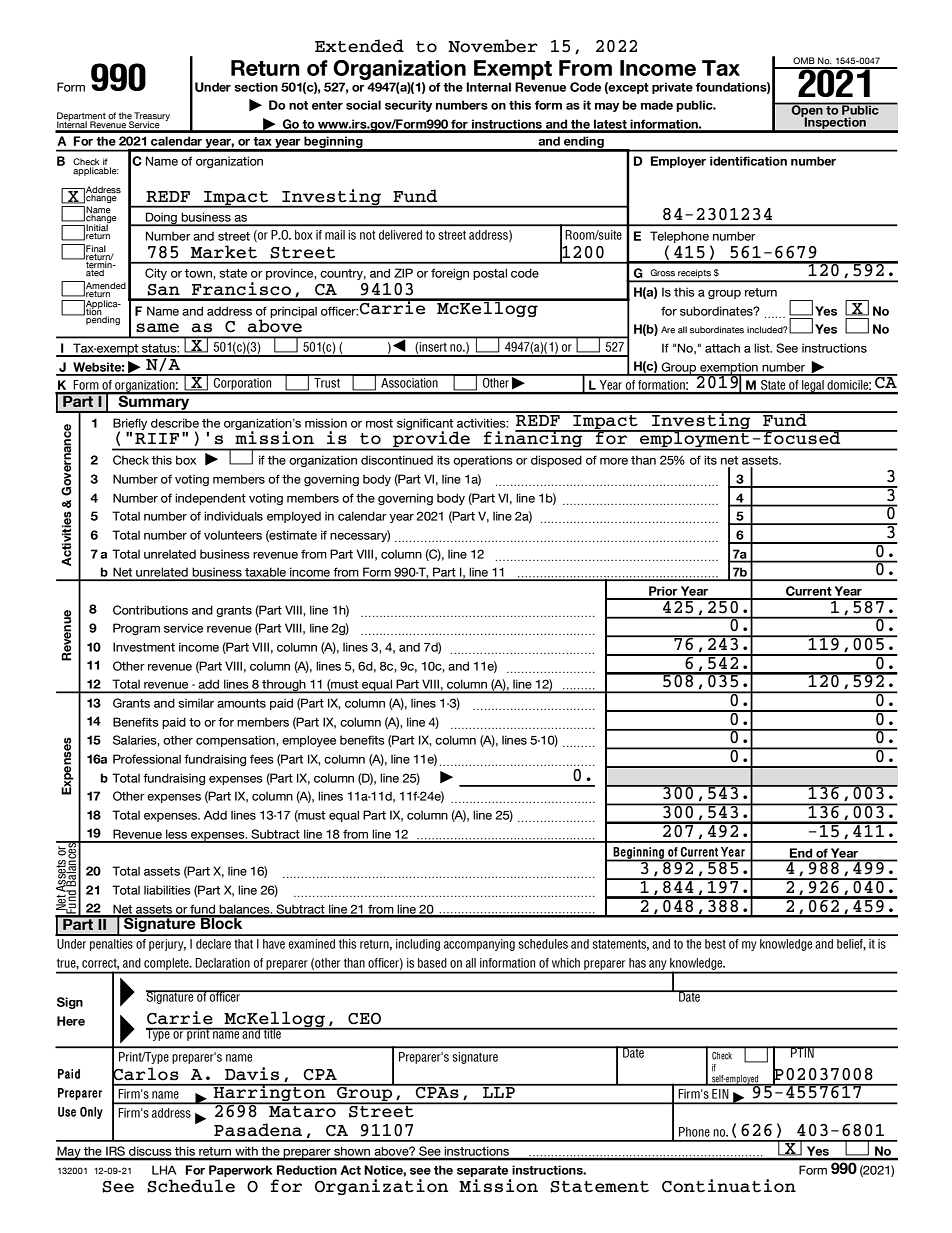 Image resolution: width=952 pixels, height=1233 pixels. I want to click on same, so click(157, 328).
